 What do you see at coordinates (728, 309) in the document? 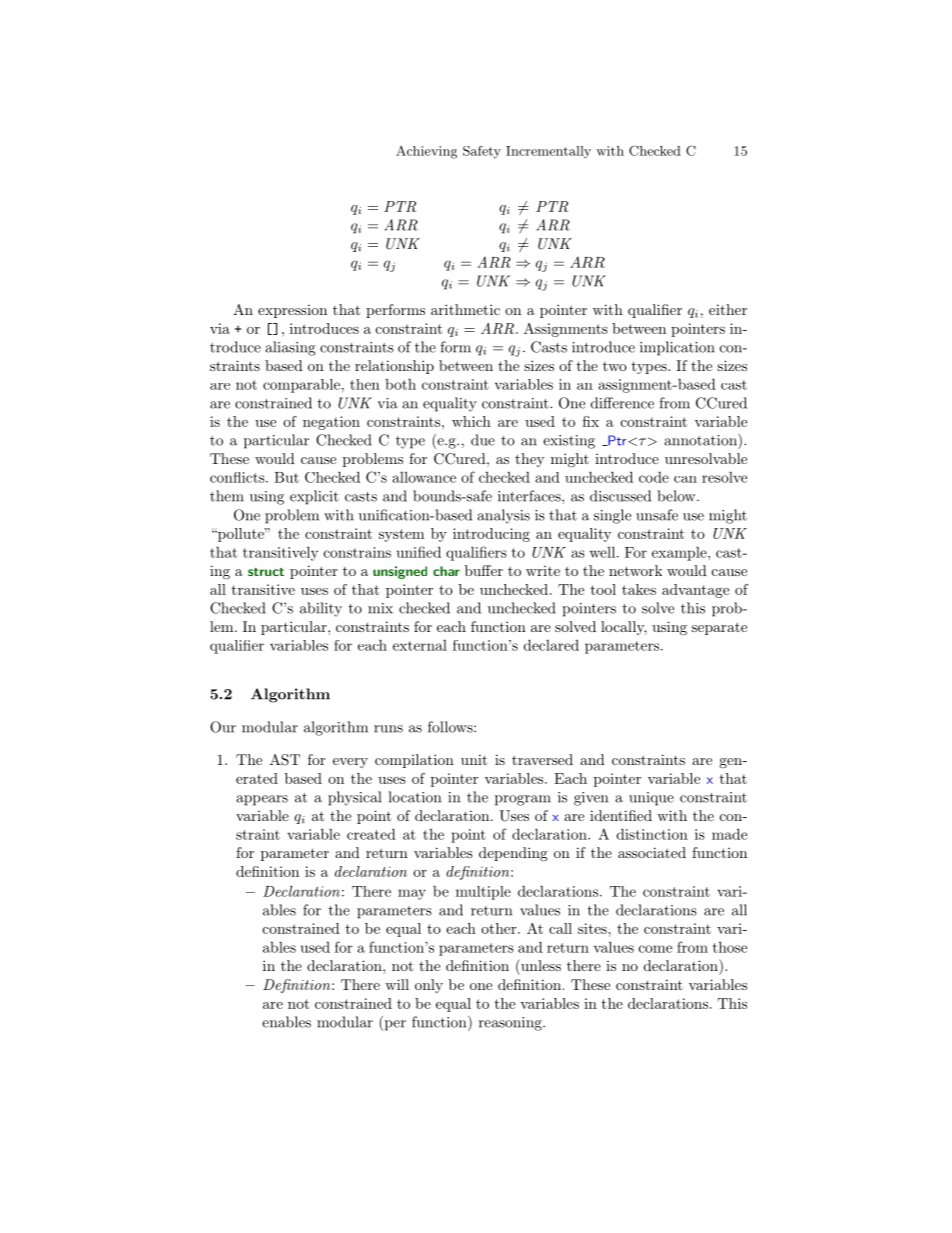
I see `either` at bounding box center [728, 309].
